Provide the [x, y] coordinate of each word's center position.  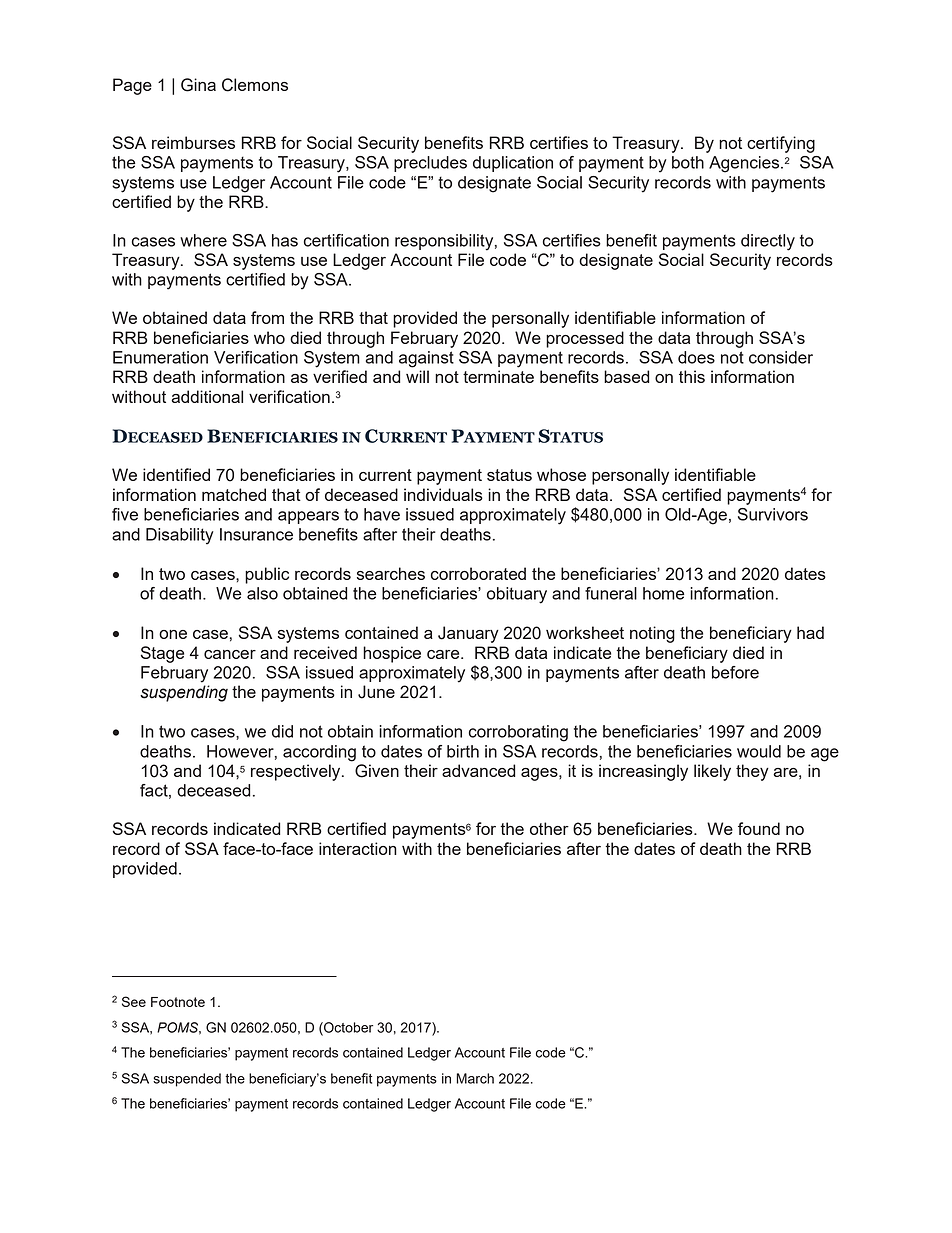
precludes [430, 164]
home [664, 593]
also [262, 593]
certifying [781, 144]
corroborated [478, 573]
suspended [187, 1080]
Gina [198, 85]
